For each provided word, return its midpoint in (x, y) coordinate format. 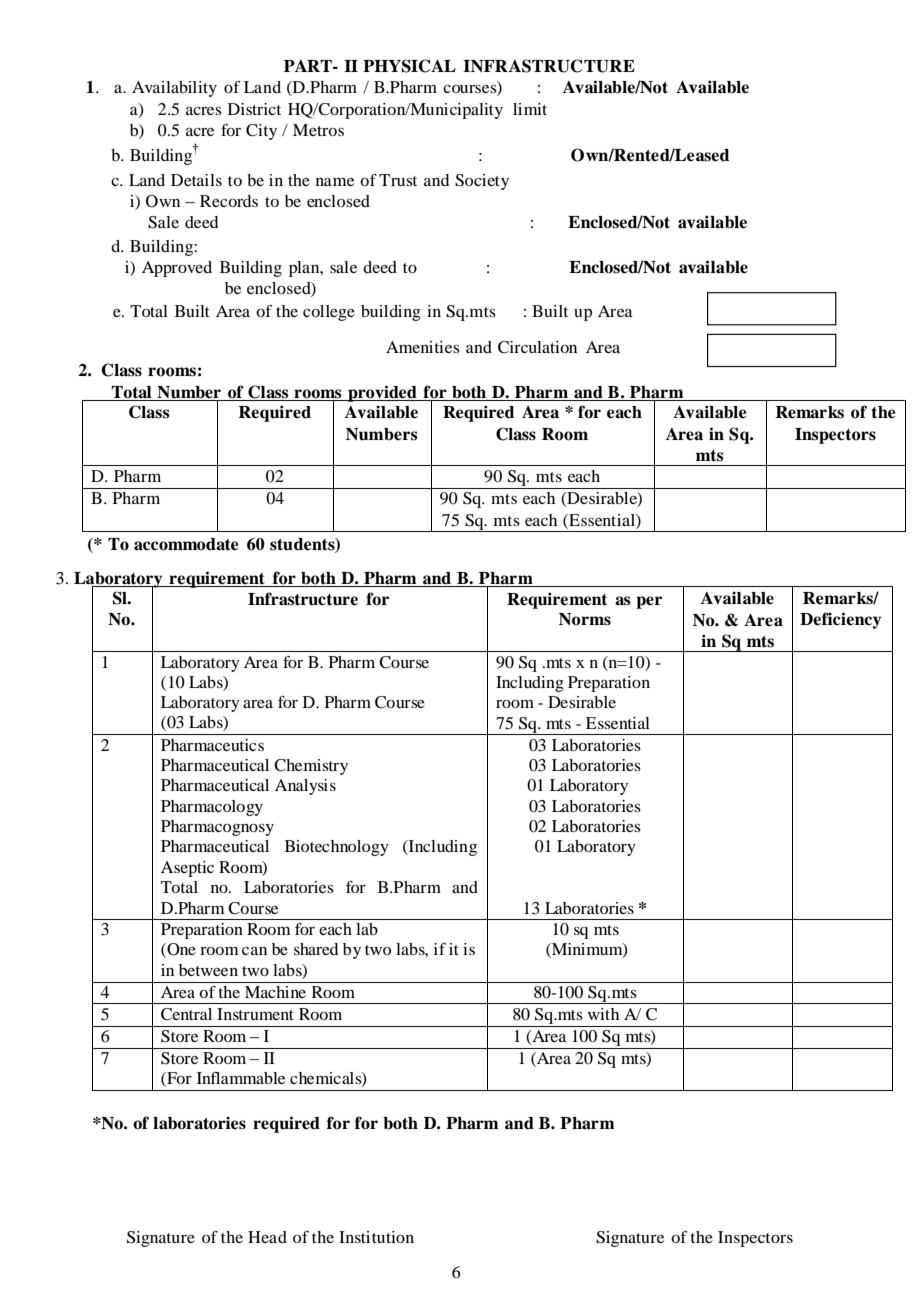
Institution (376, 1237)
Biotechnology (337, 848)
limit (530, 109)
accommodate (186, 544)
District (254, 109)
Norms (585, 619)
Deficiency (840, 620)
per (649, 602)
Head (267, 1237)
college (329, 313)
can (254, 951)
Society (482, 182)
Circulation (537, 347)
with (603, 1014)
